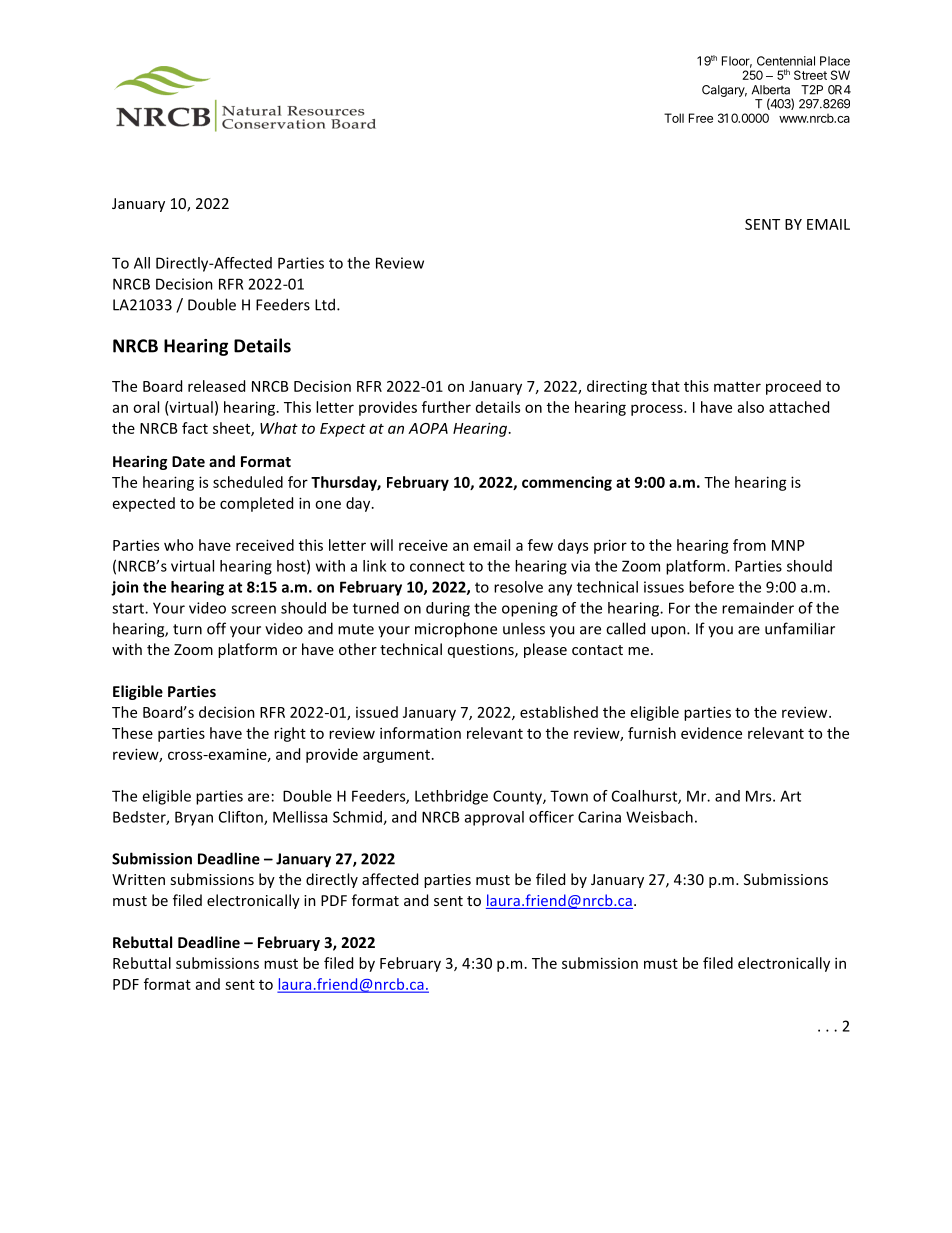 The image size is (952, 1233). Describe the element at coordinates (494, 818) in the screenshot. I see `approval` at that location.
